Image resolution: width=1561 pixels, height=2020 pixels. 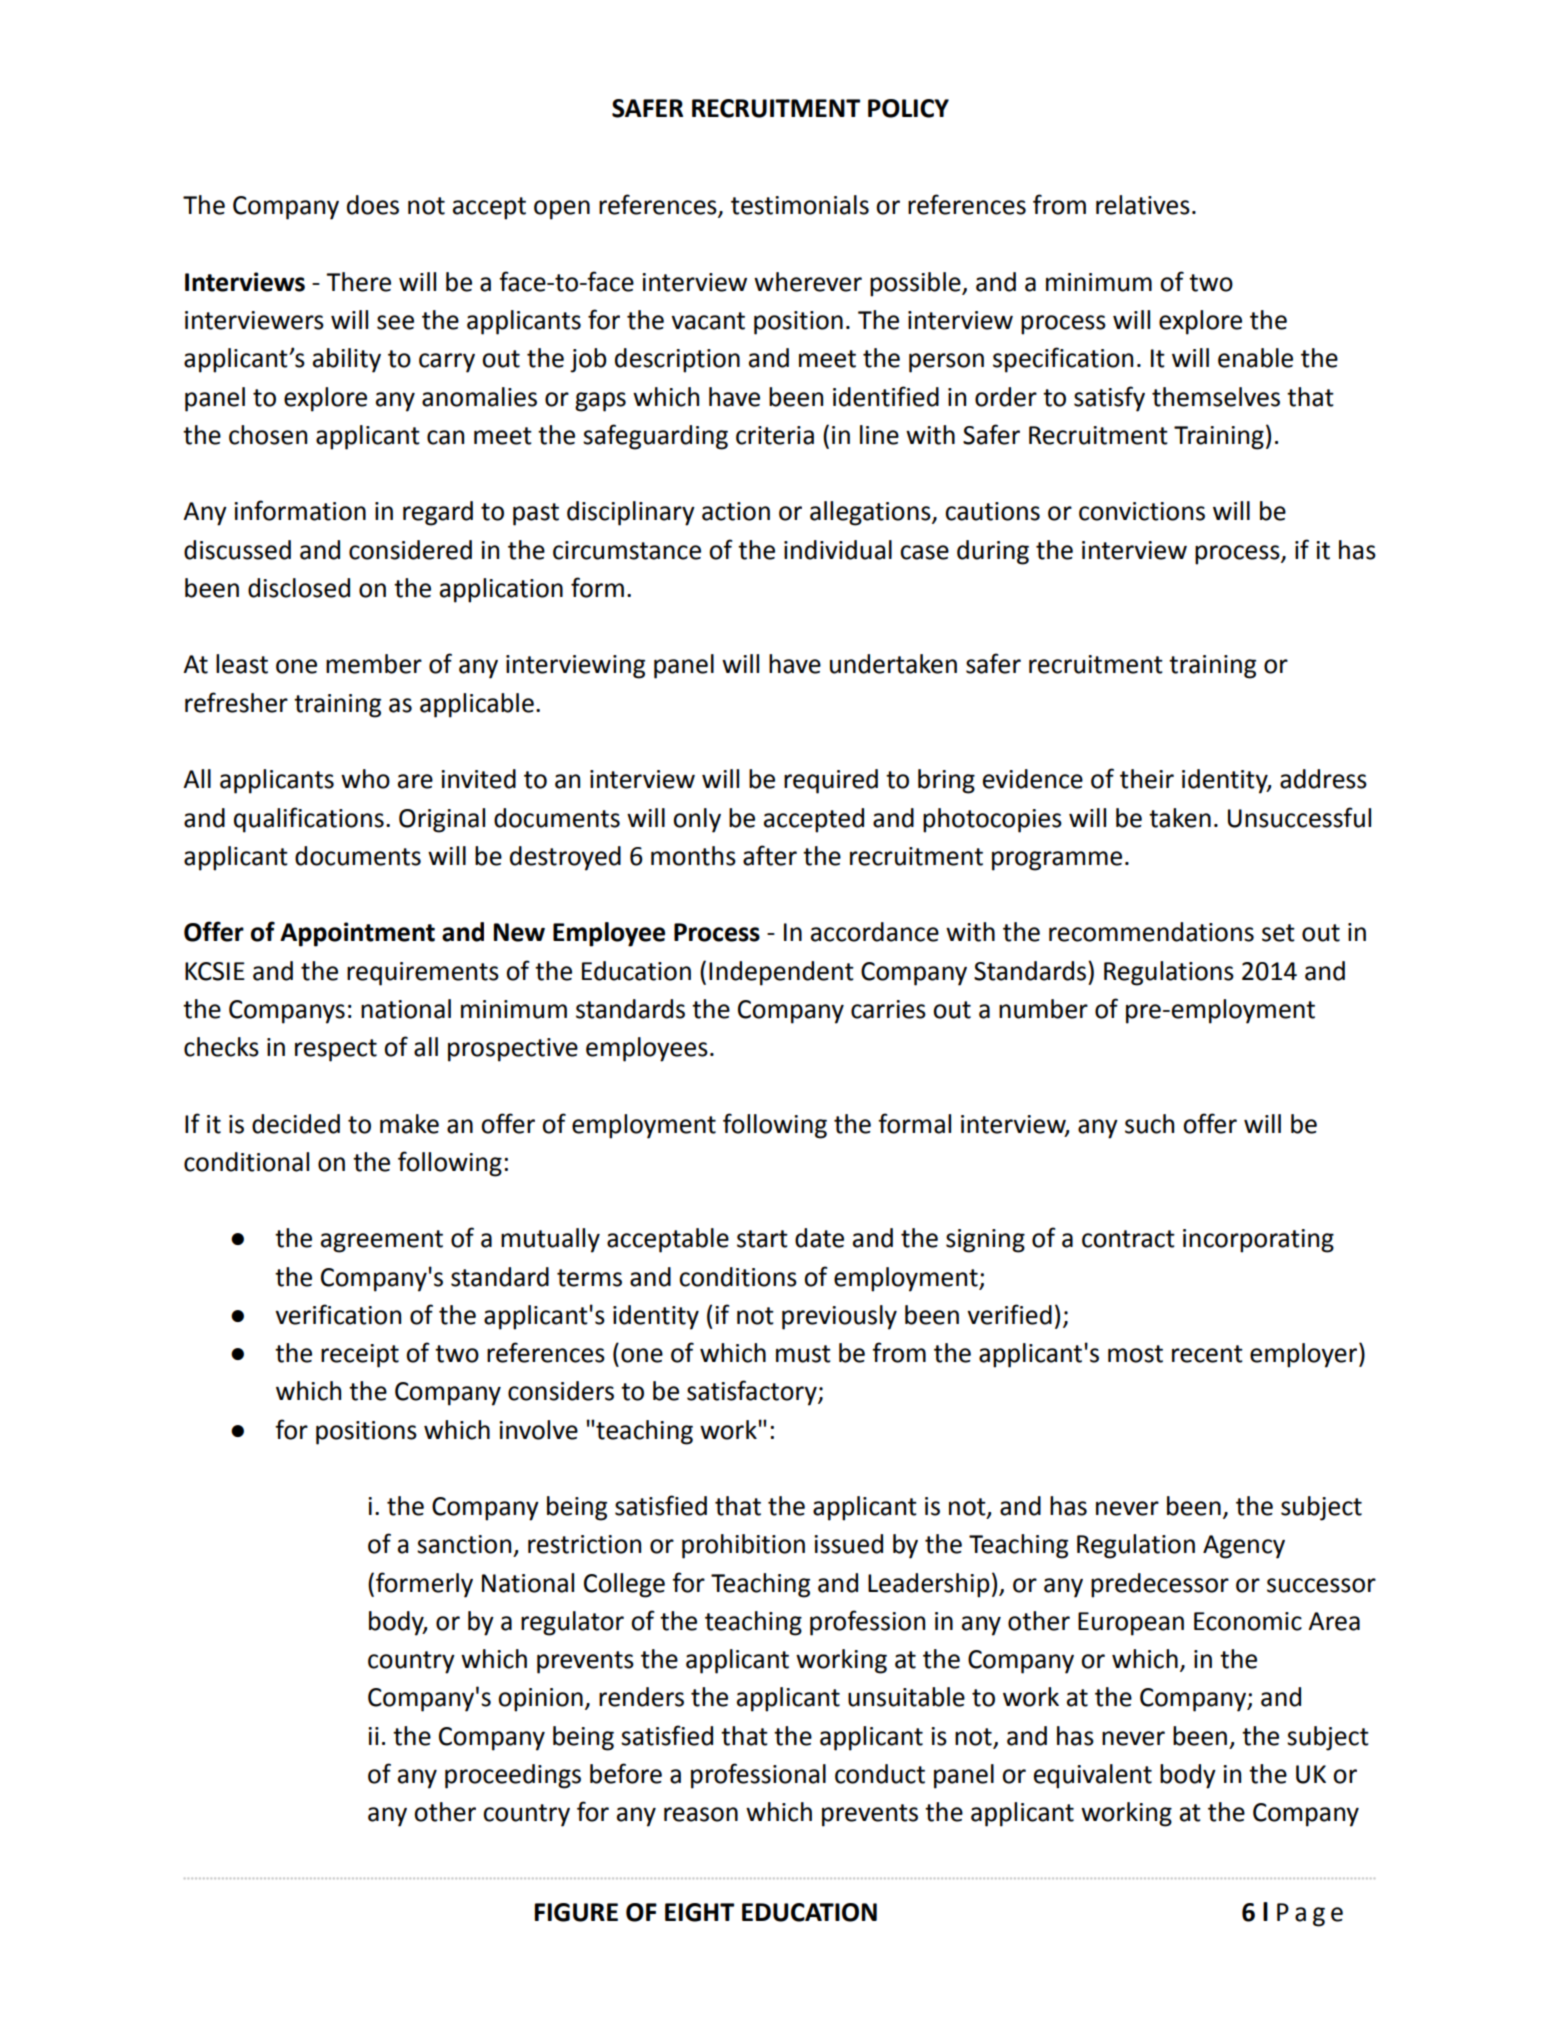 I want to click on relatives, so click(x=1143, y=205).
